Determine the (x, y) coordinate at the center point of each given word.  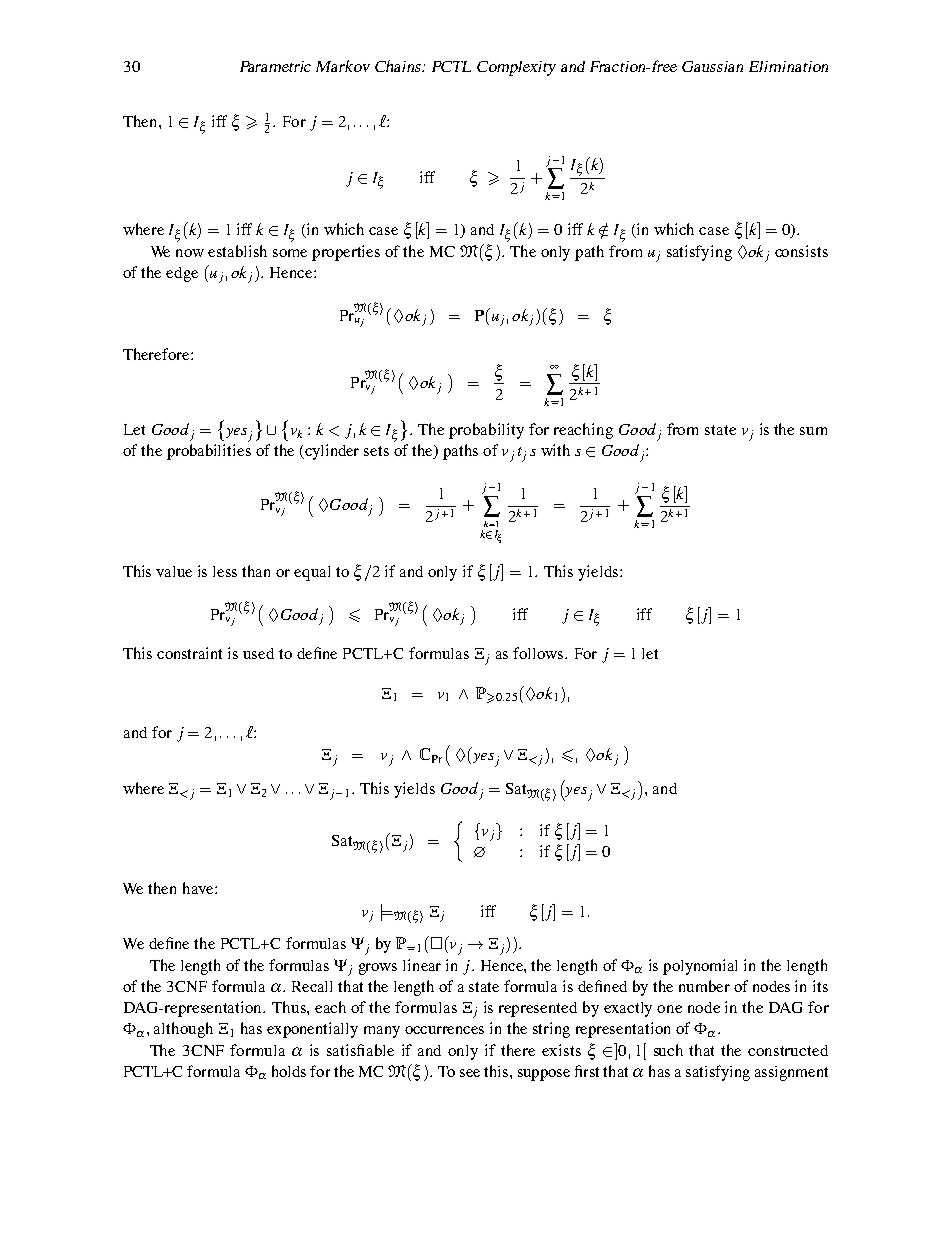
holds (289, 1071)
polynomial (700, 967)
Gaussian (712, 66)
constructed (788, 1050)
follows (539, 653)
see (470, 1073)
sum (813, 431)
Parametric (275, 66)
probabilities (209, 452)
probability (486, 431)
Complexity (516, 68)
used (258, 653)
